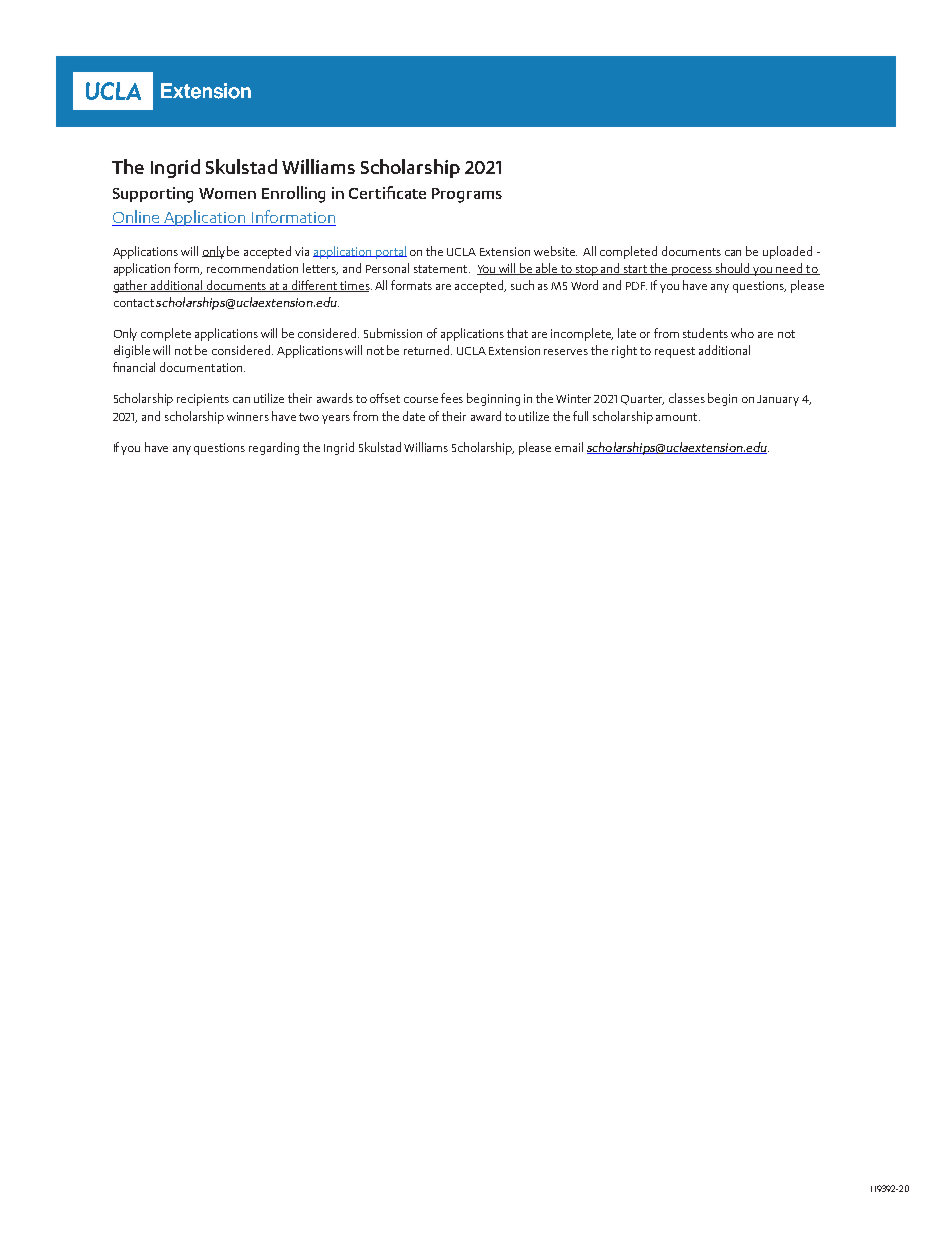 This screenshot has width=952, height=1233. What do you see at coordinates (705, 333) in the screenshot?
I see `students` at bounding box center [705, 333].
